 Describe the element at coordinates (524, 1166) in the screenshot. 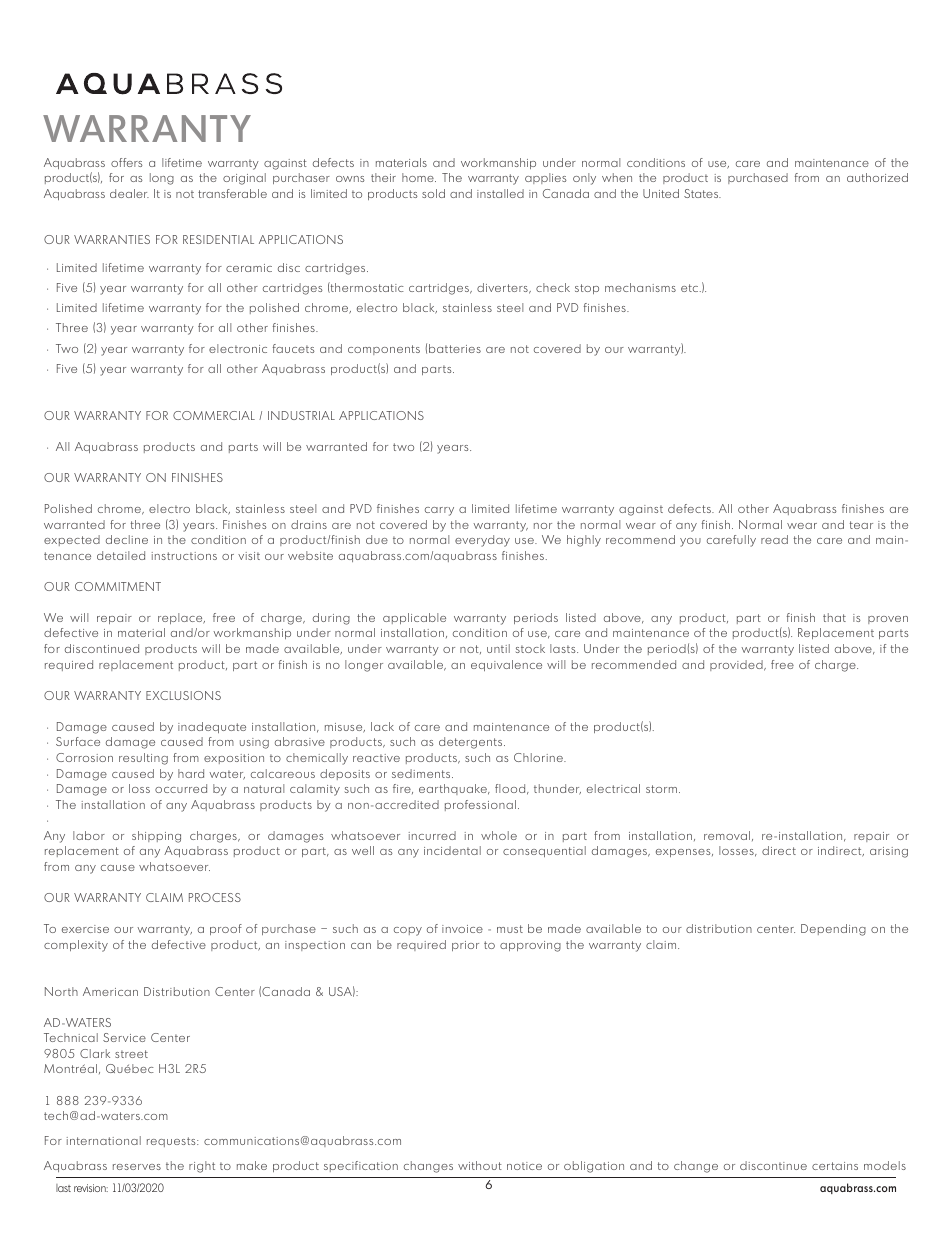

I see `notice` at that location.
